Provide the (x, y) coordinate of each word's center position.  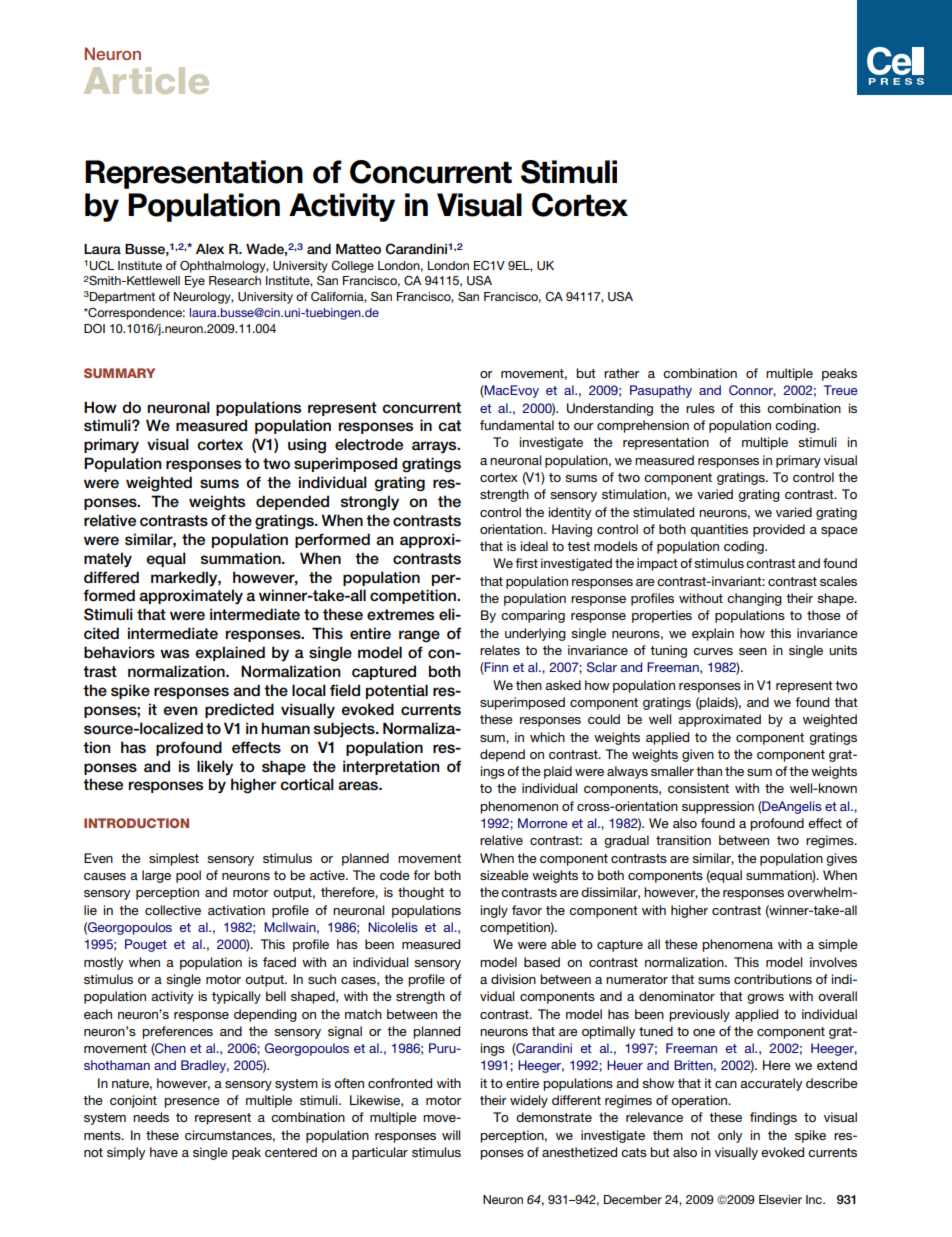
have (164, 1152)
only (730, 1136)
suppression (718, 807)
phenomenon (519, 807)
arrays (435, 447)
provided (779, 530)
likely (215, 767)
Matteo (358, 249)
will (451, 1135)
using (307, 446)
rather (622, 373)
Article (146, 80)
